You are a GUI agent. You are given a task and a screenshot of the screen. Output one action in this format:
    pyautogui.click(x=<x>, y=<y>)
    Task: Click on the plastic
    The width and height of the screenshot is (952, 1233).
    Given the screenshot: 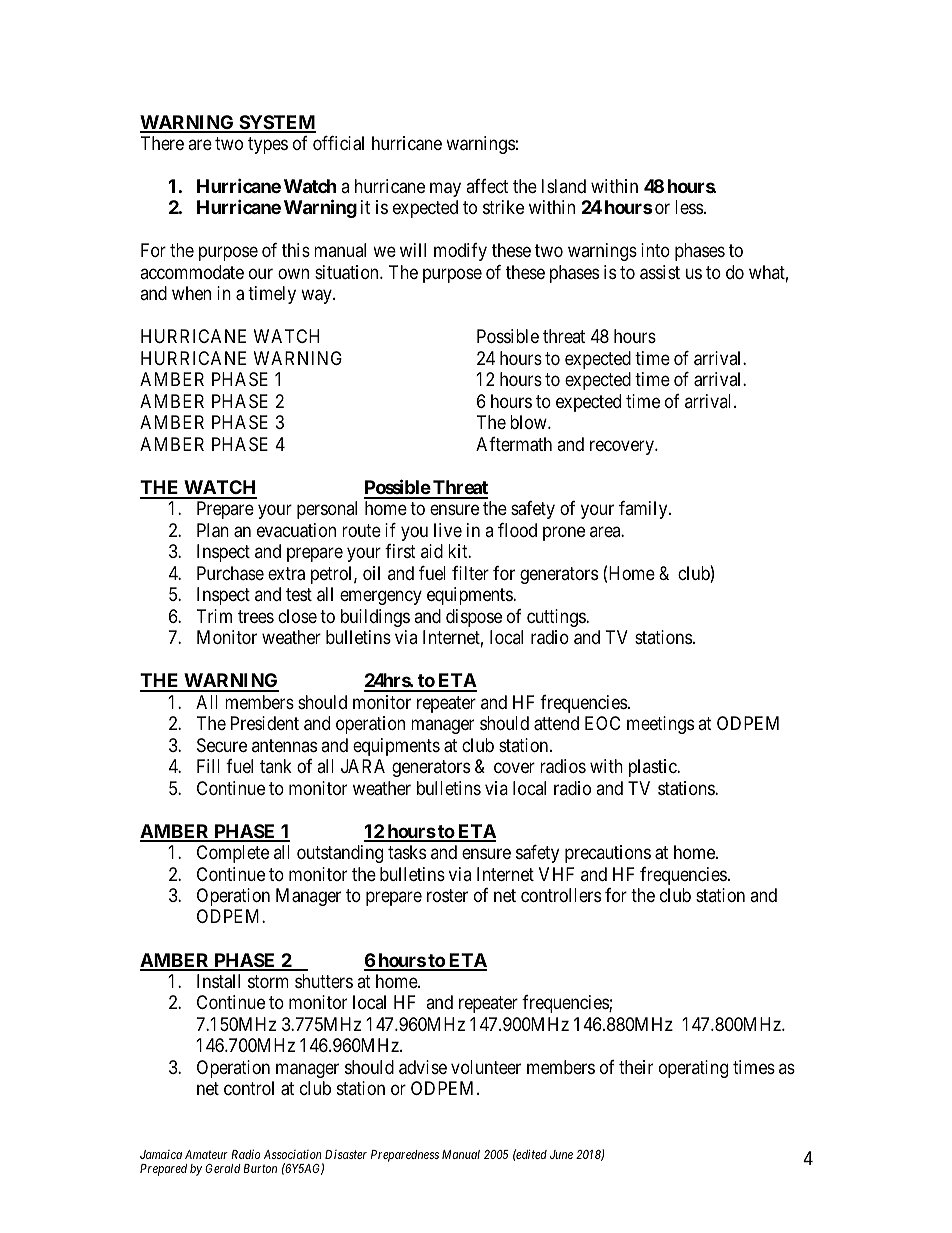 What is the action you would take?
    pyautogui.click(x=653, y=768)
